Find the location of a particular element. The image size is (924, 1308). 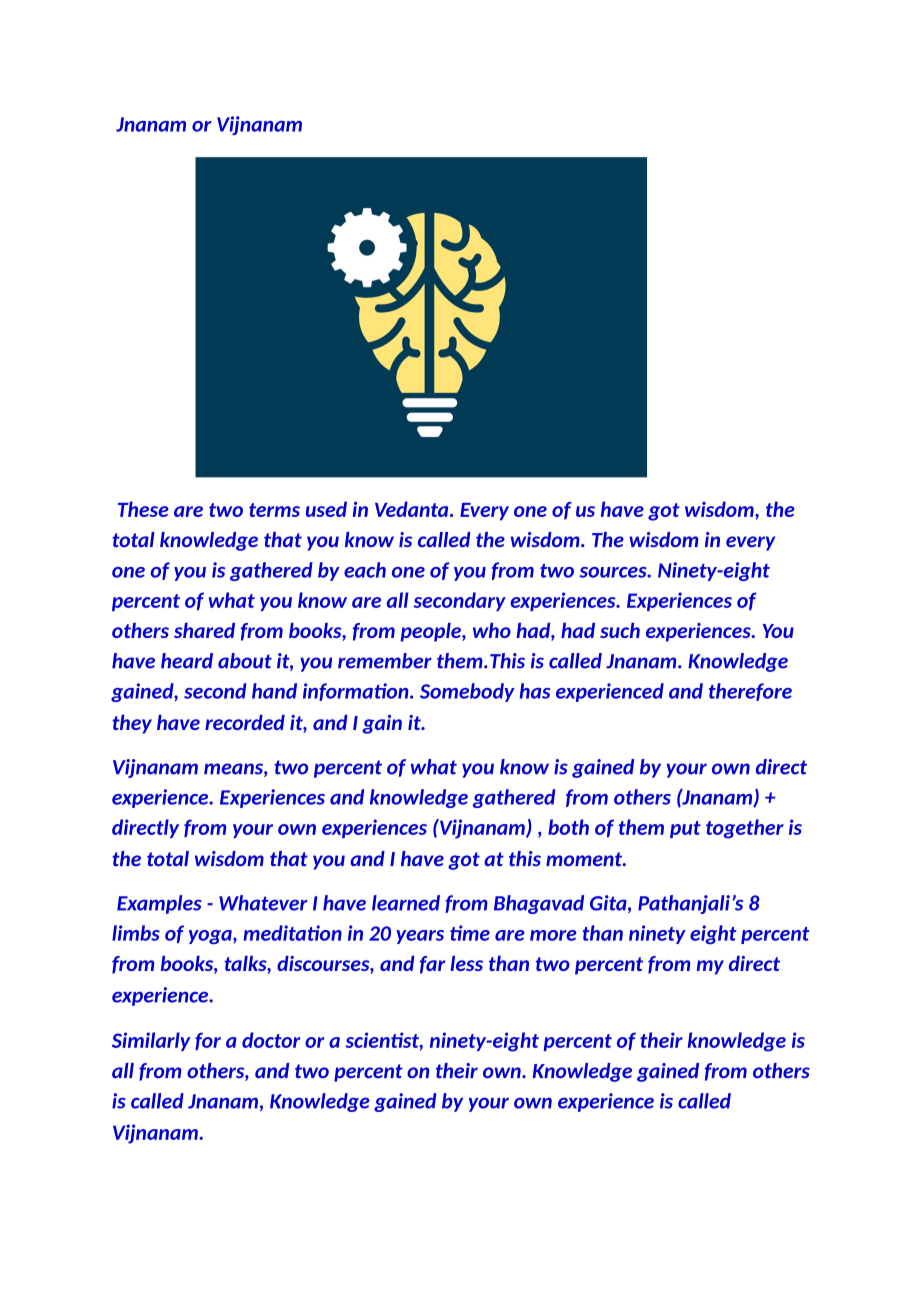

Vedanta is located at coordinates (413, 509).
